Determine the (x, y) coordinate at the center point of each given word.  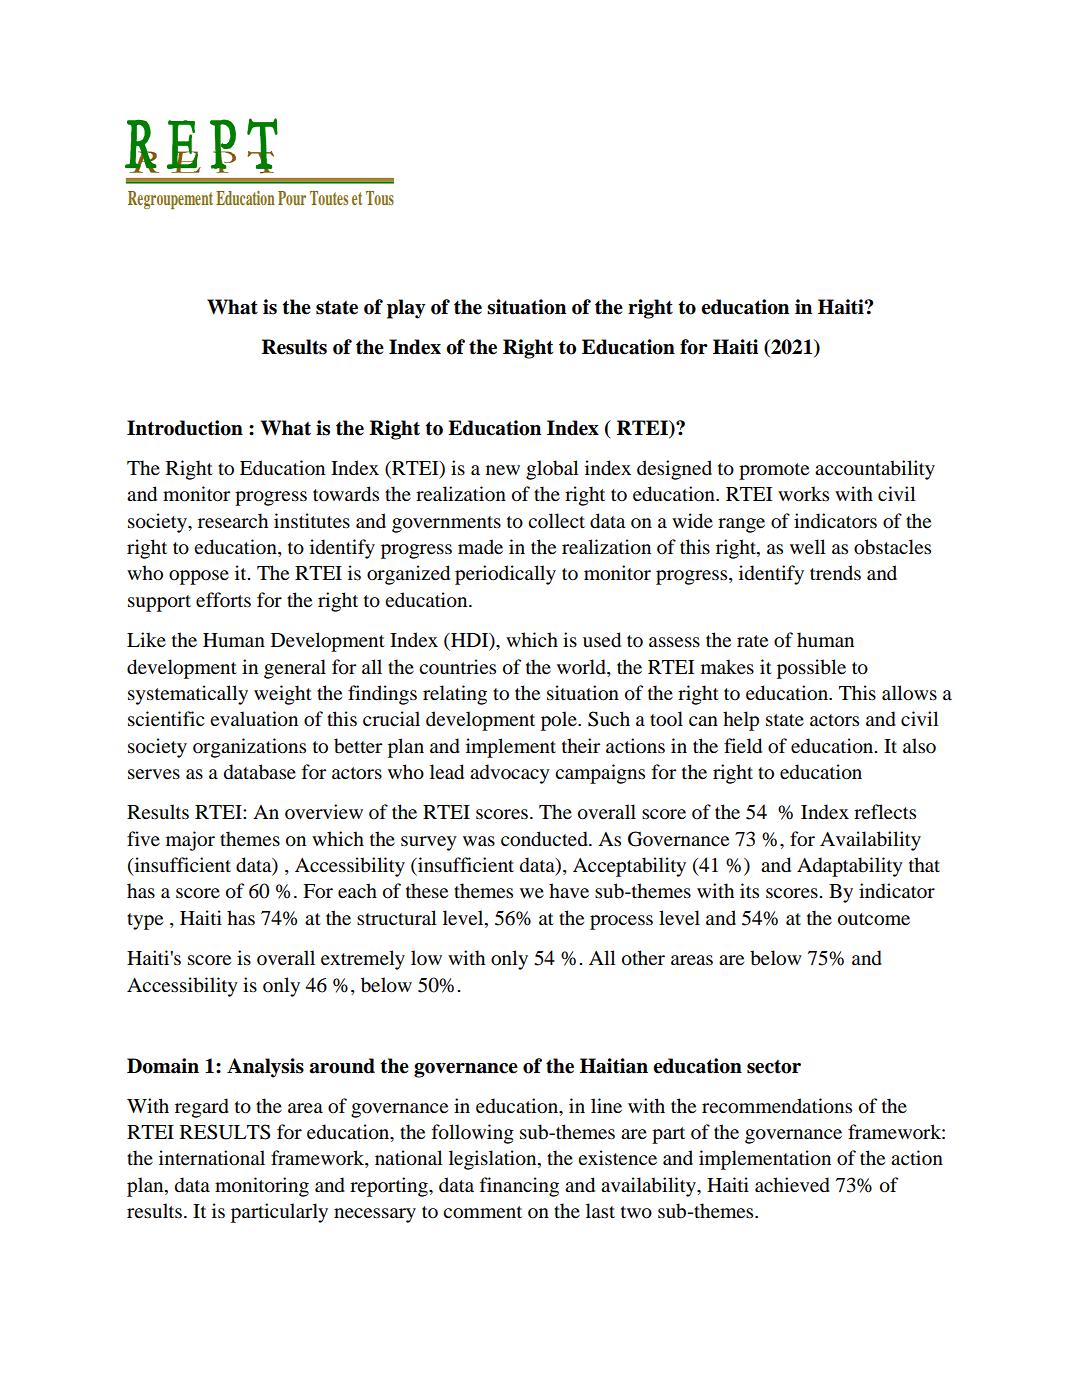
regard (202, 1108)
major (190, 841)
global (552, 470)
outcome (874, 919)
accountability (875, 470)
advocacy (510, 774)
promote (774, 471)
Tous (380, 198)
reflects (885, 811)
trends (835, 573)
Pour (292, 198)
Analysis (265, 1068)
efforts (223, 600)
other (643, 958)
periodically (505, 575)
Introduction (185, 428)
